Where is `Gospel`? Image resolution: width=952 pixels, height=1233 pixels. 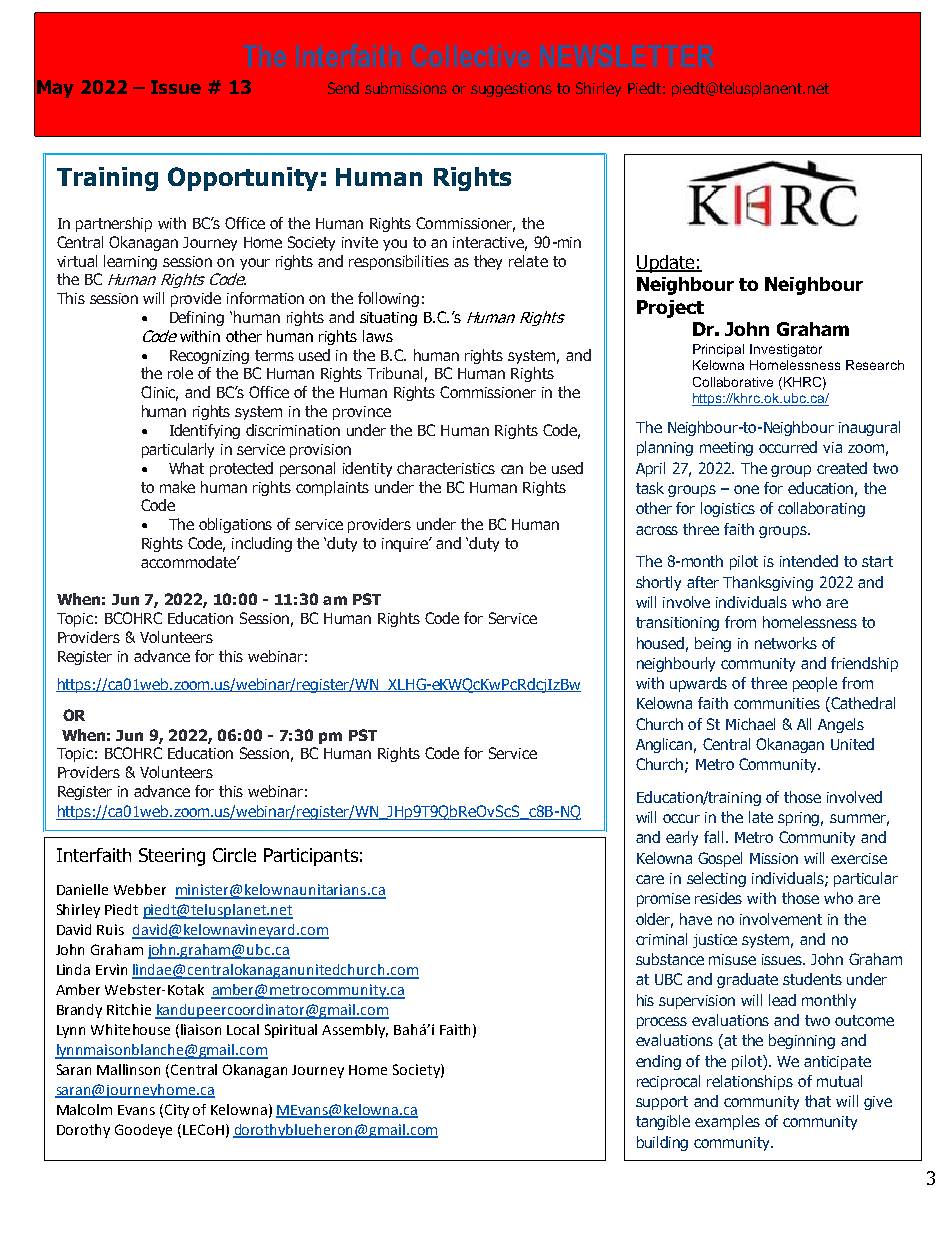
Gospel is located at coordinates (720, 859).
